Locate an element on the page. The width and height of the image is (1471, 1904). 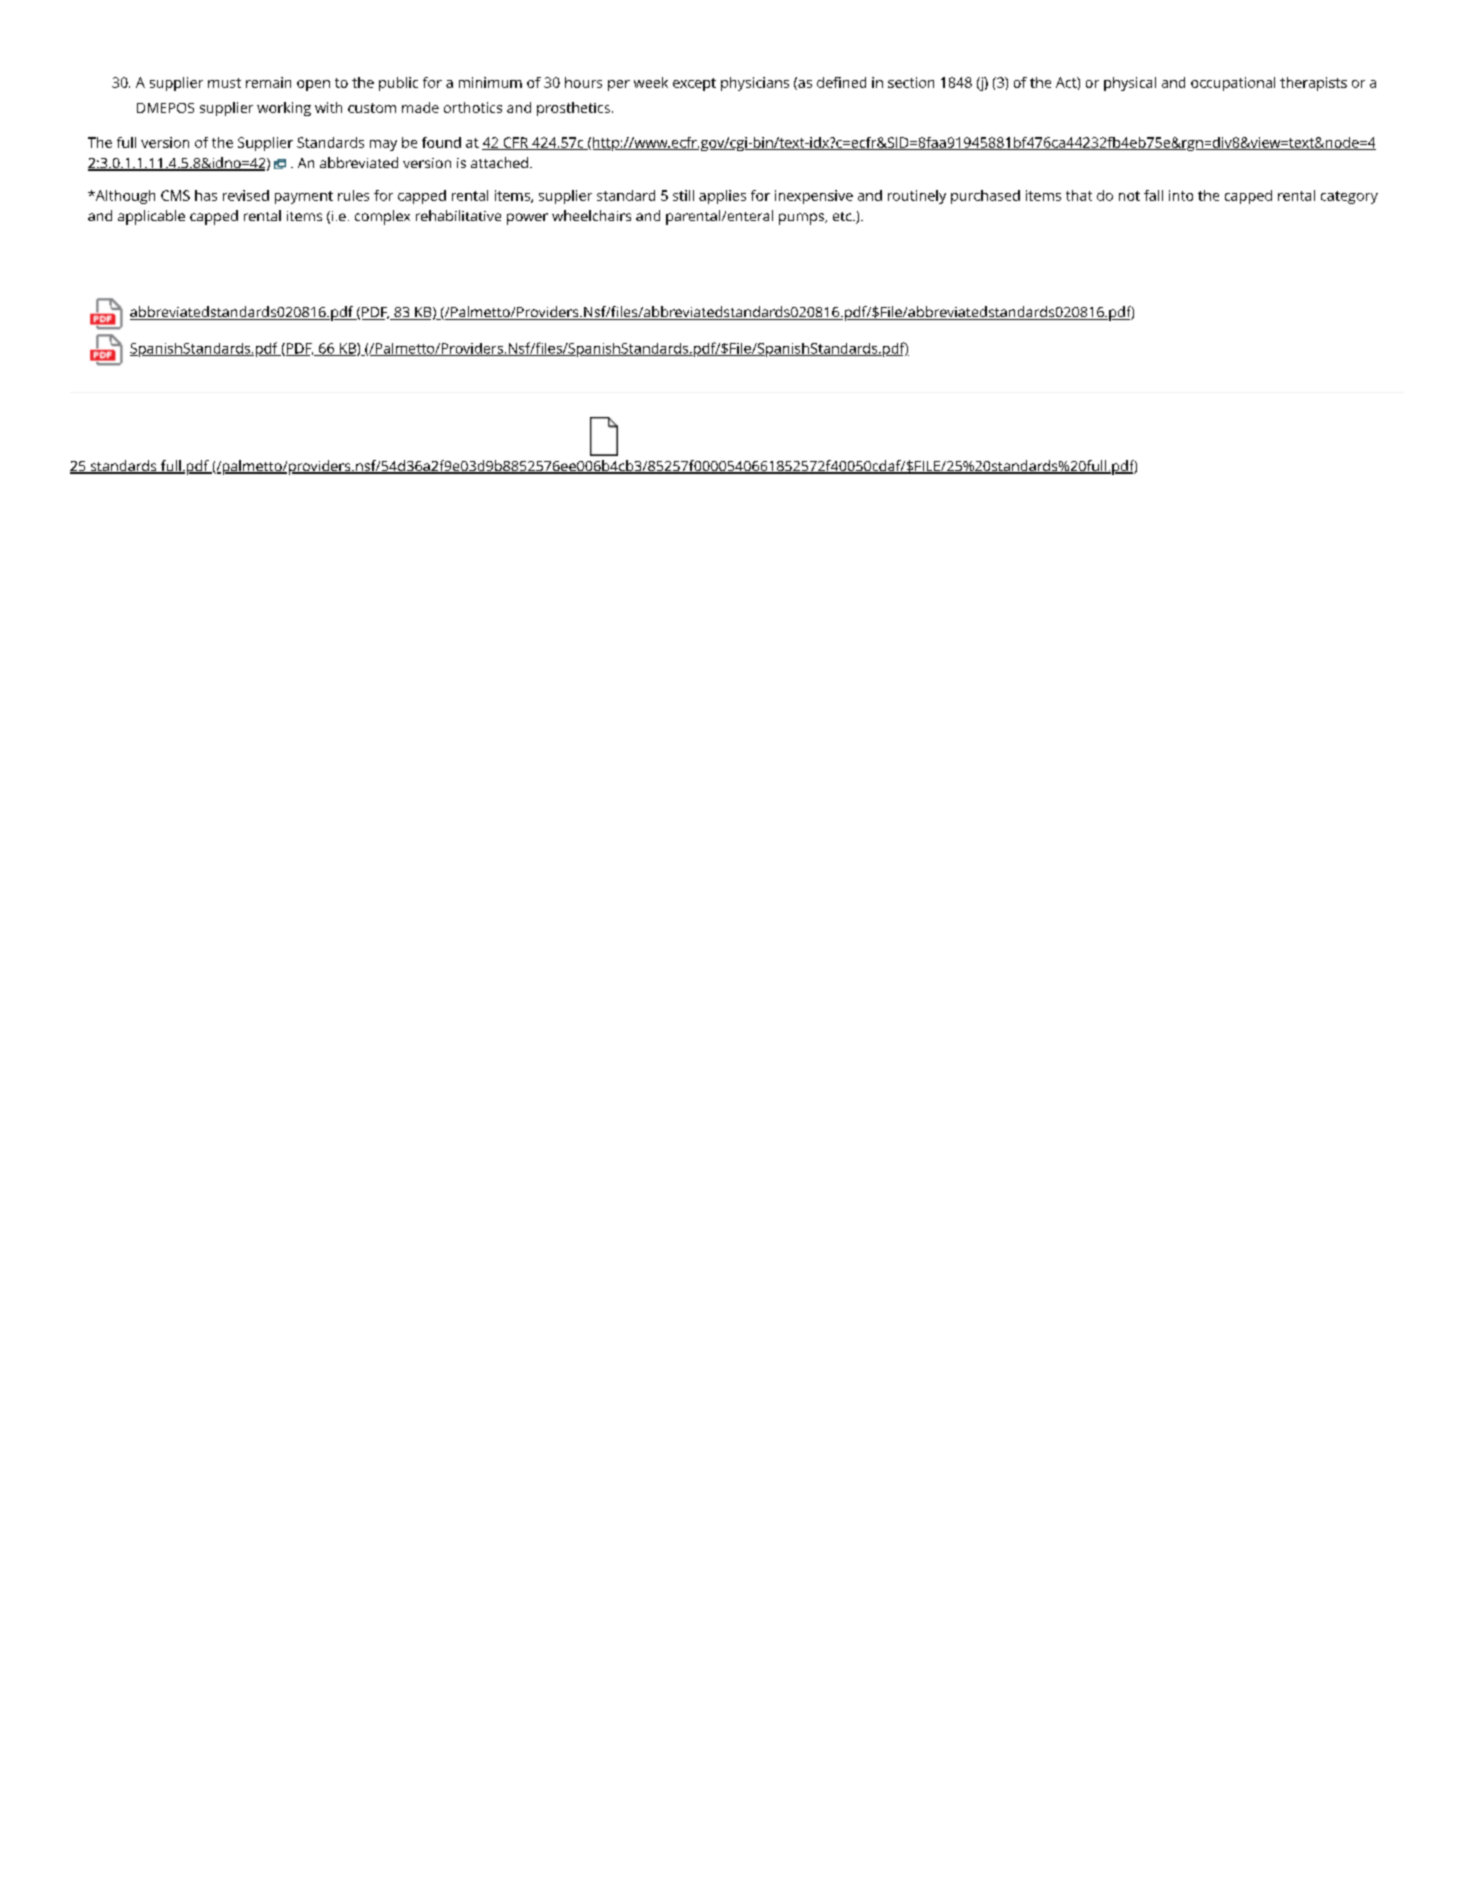
open is located at coordinates (313, 85).
